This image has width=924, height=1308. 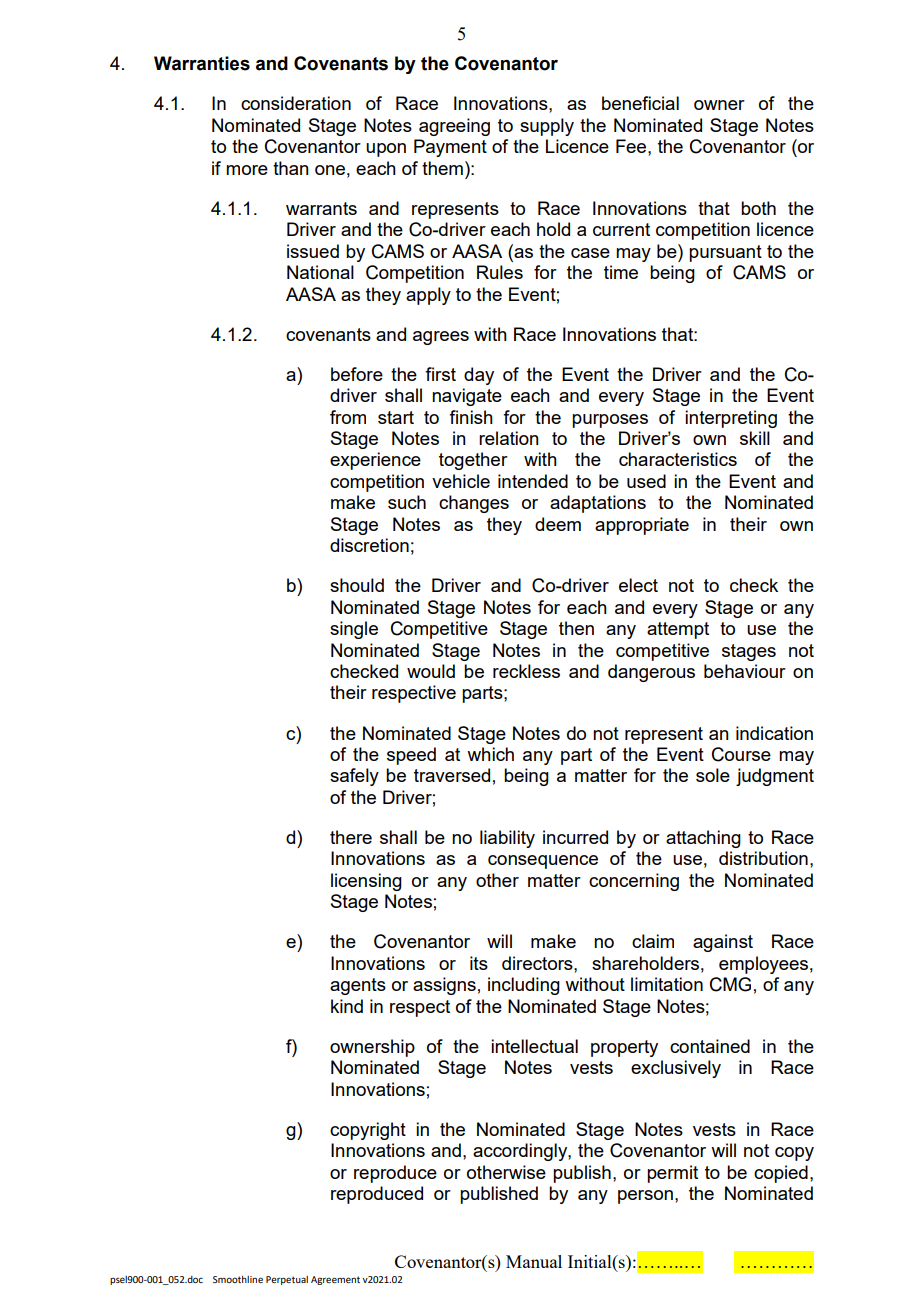 What do you see at coordinates (296, 103) in the image?
I see `consideration` at bounding box center [296, 103].
